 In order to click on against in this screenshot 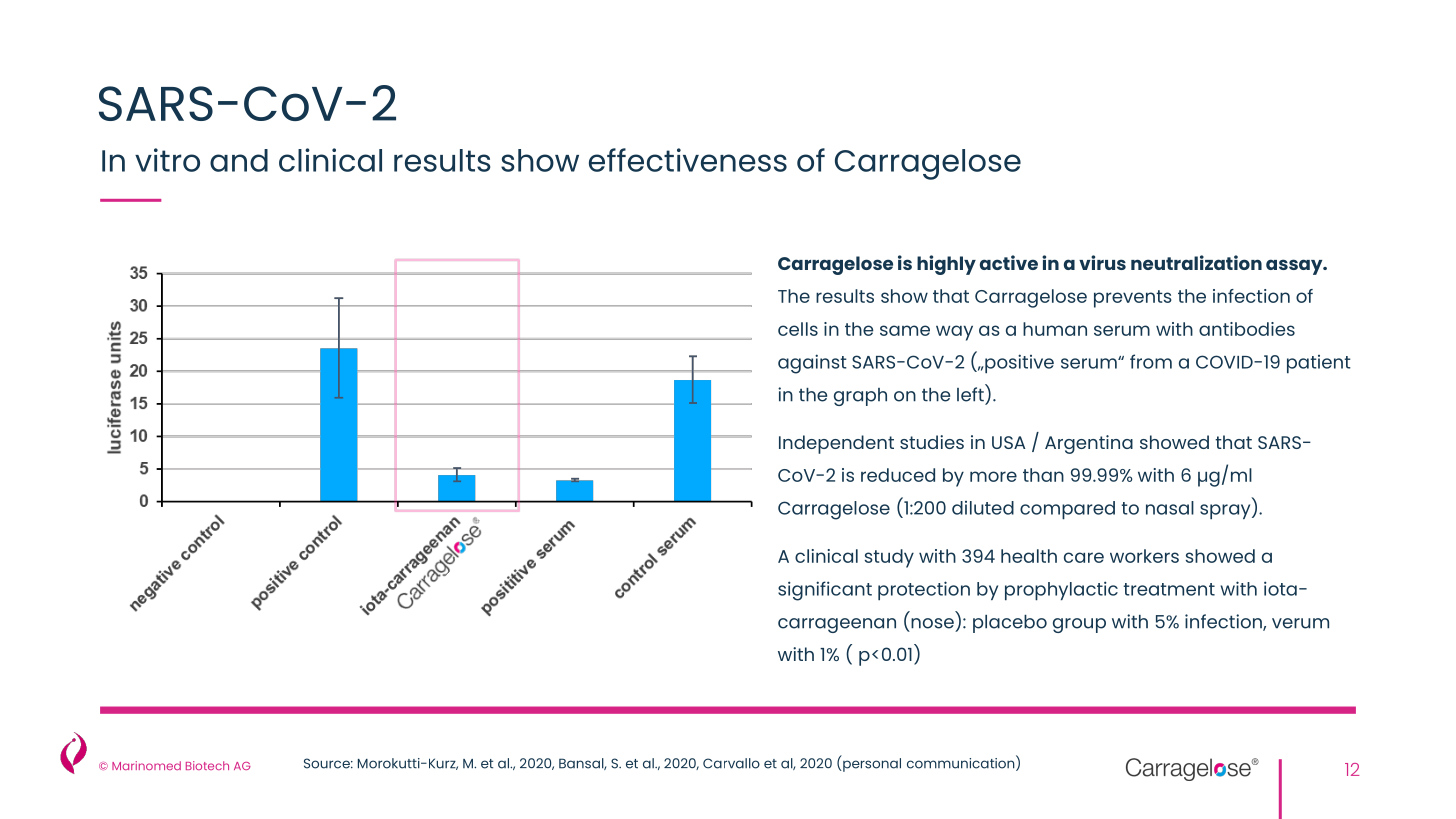, I will do `click(812, 364)`.
